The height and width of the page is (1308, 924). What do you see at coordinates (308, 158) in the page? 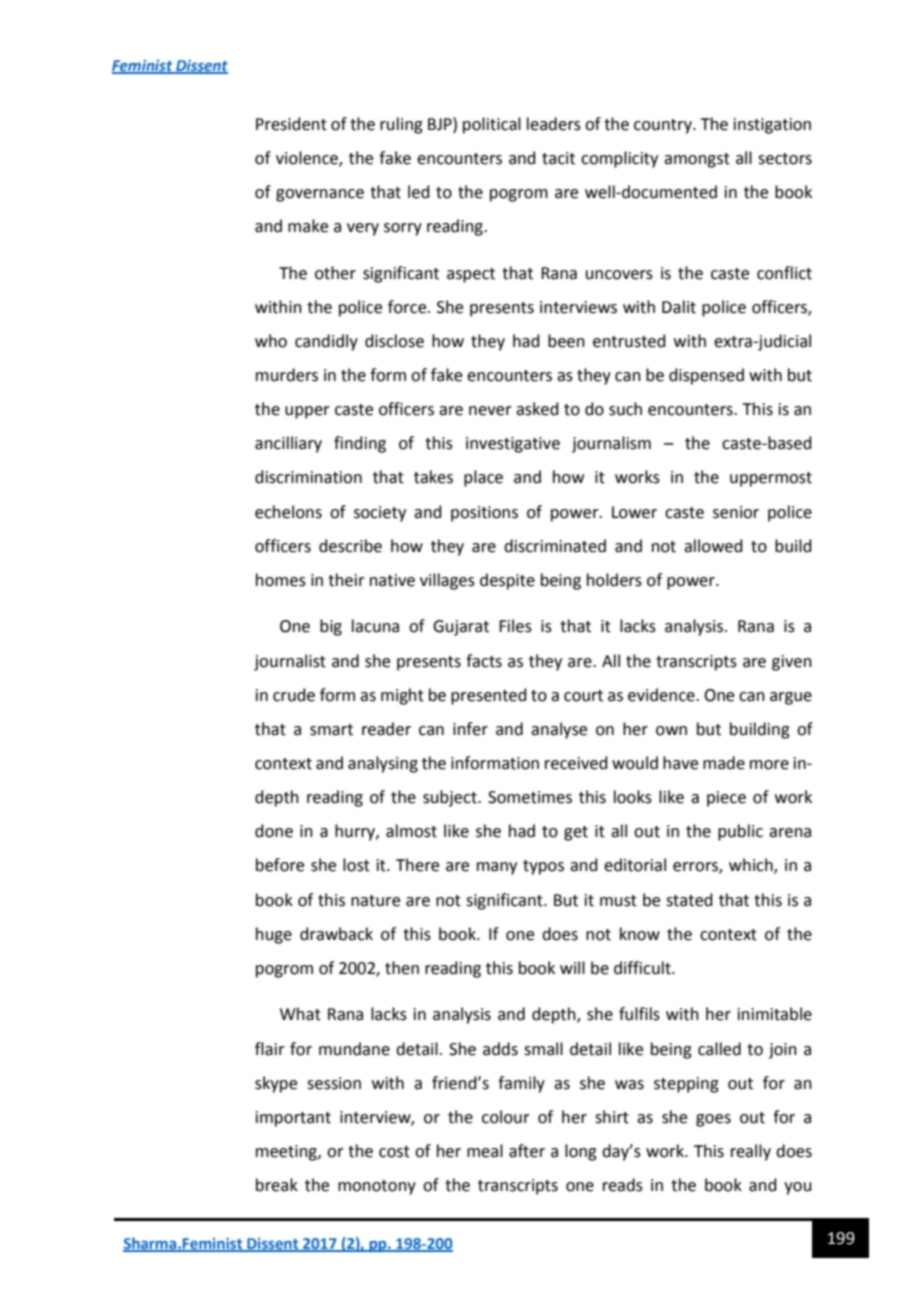
I see `violence` at bounding box center [308, 158].
